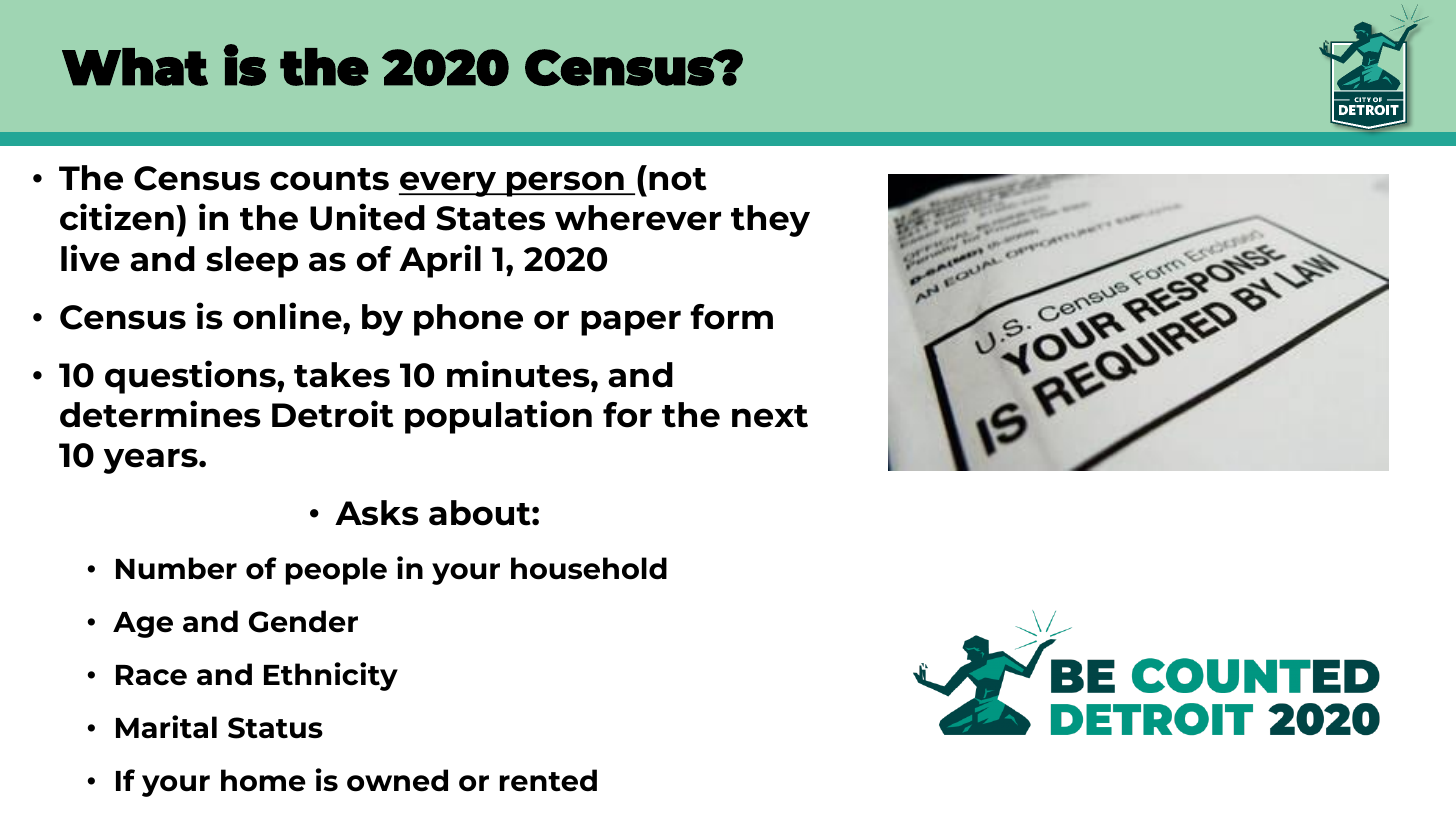  Describe the element at coordinates (166, 727) in the screenshot. I see `Marital` at that location.
